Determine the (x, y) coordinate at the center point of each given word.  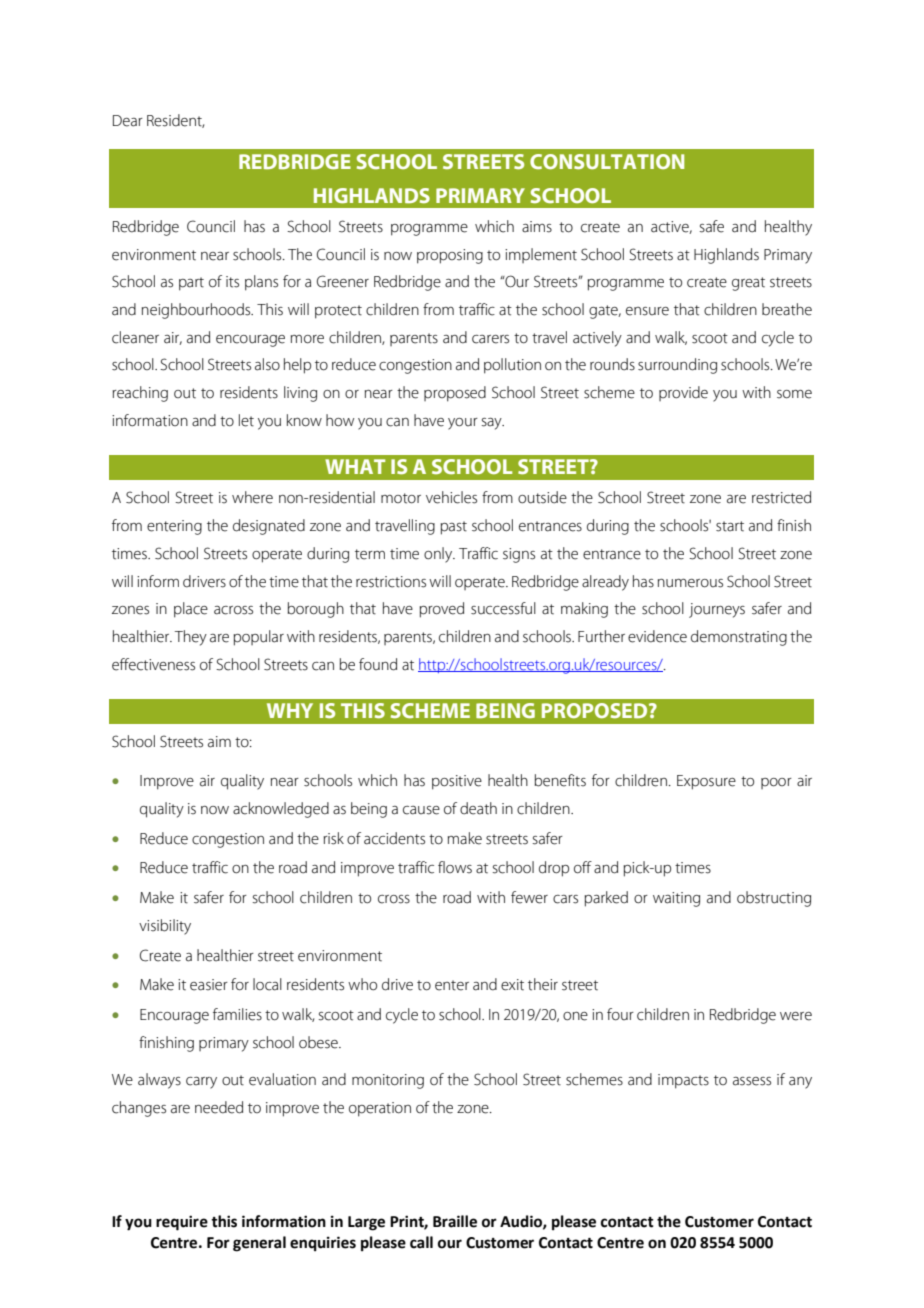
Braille (455, 1221)
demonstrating (739, 638)
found (378, 664)
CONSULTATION (607, 161)
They (191, 638)
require (182, 1223)
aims (537, 227)
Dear (128, 121)
